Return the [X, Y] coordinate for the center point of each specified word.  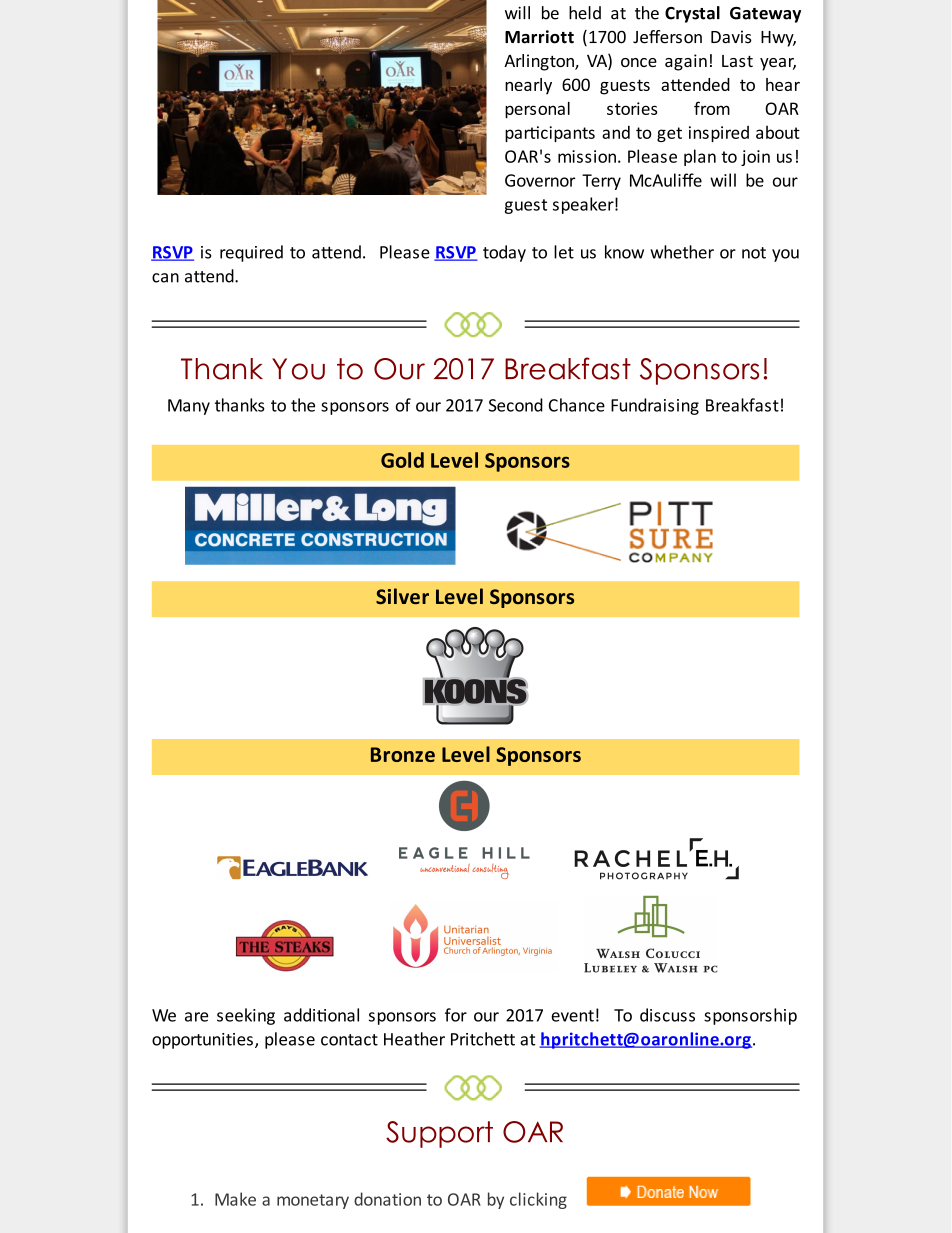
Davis [731, 37]
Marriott [539, 37]
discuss [667, 1015]
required [251, 253]
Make [235, 1199]
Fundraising [655, 406]
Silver [402, 596]
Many [189, 407]
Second [516, 405]
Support [439, 1134]
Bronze [403, 754]
